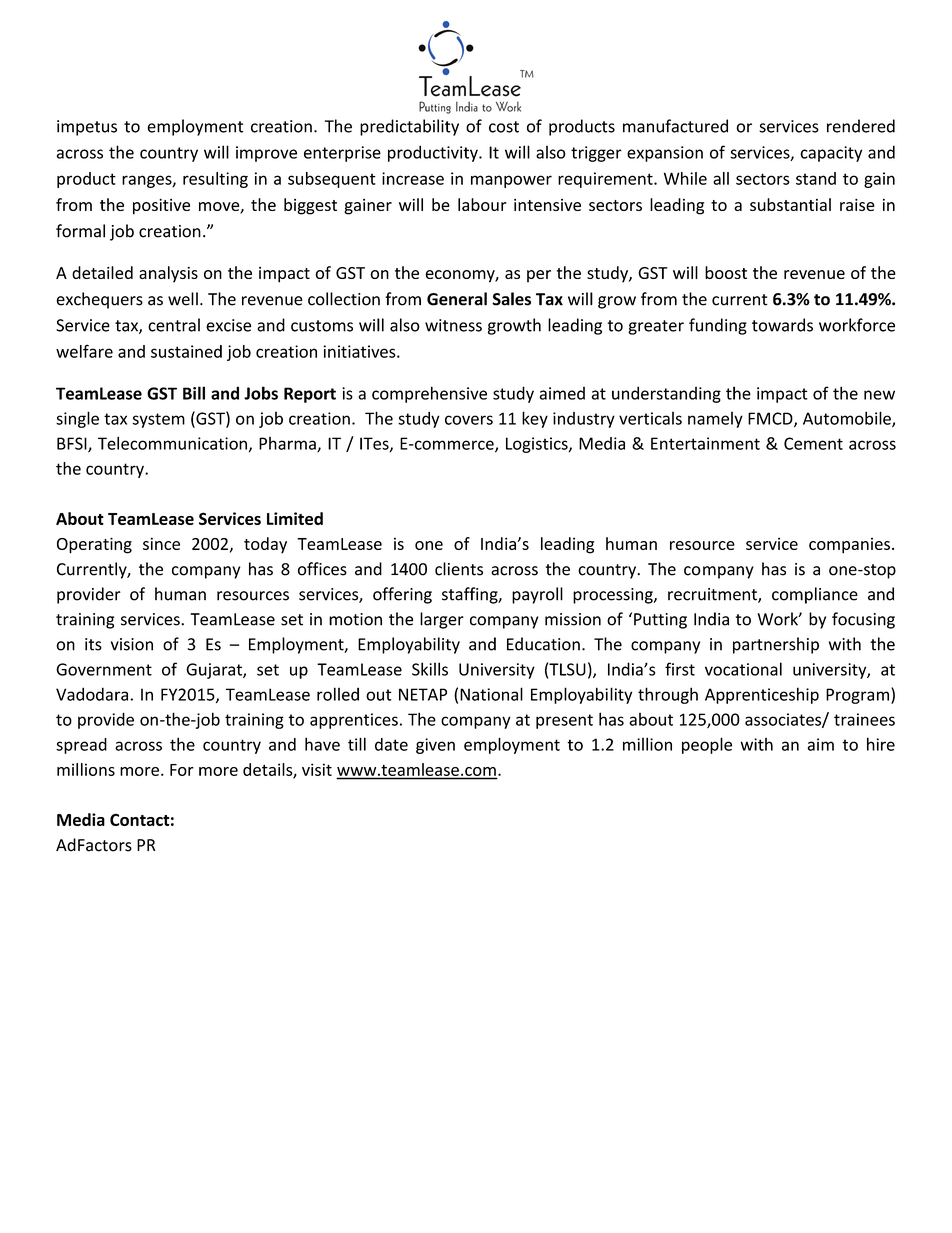 The height and width of the image is (1233, 952). Describe the element at coordinates (172, 443) in the image. I see `Telecommunication` at that location.
